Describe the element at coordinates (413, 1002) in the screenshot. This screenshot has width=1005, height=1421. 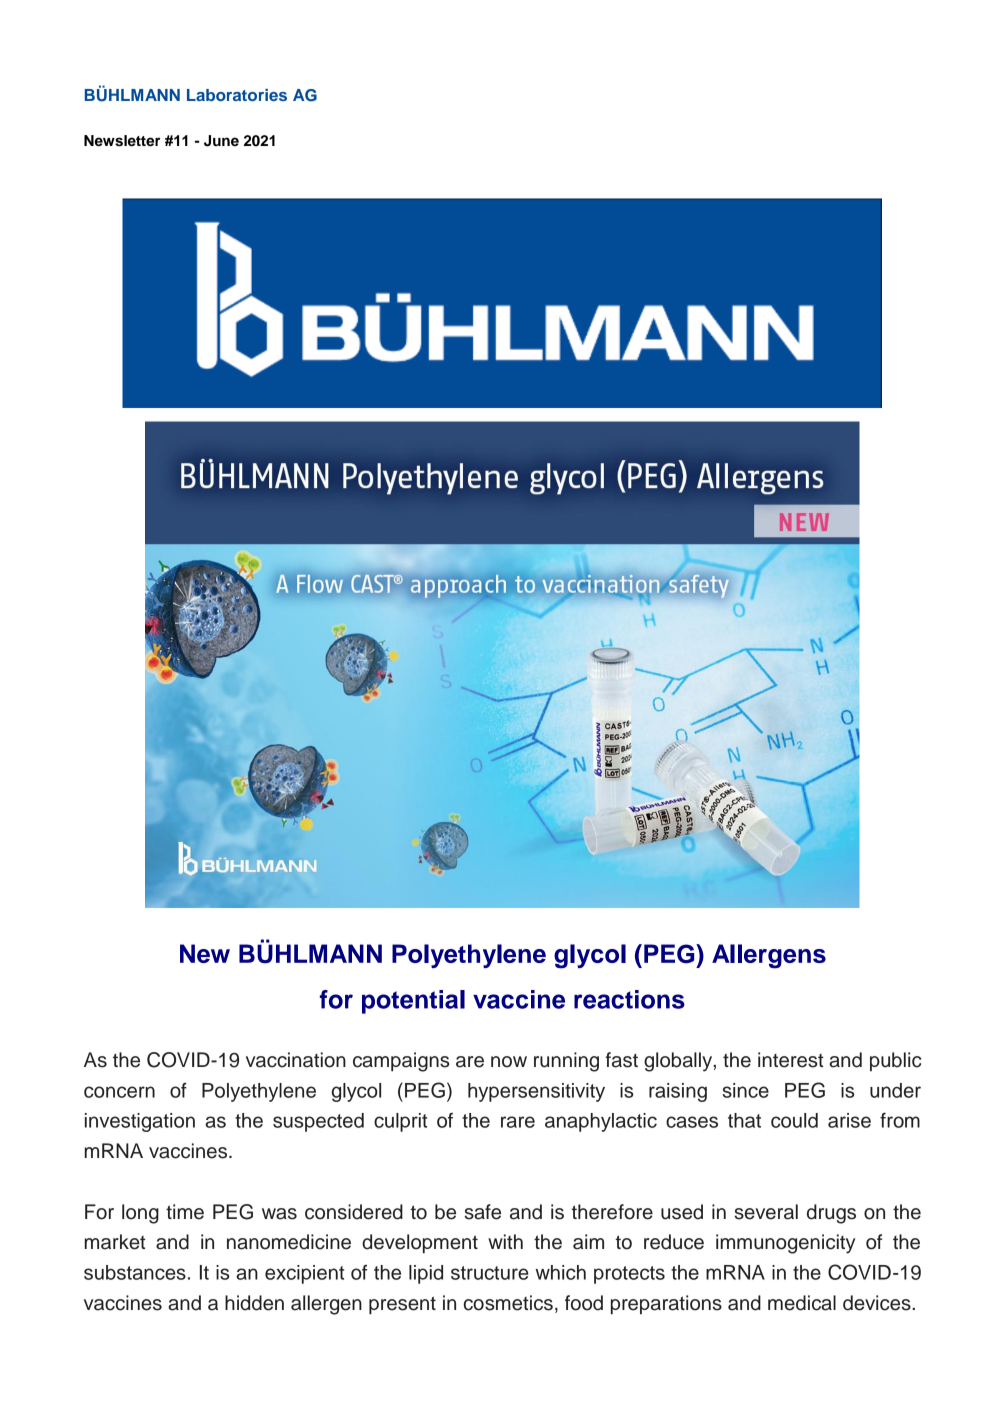
I see `potential` at that location.
